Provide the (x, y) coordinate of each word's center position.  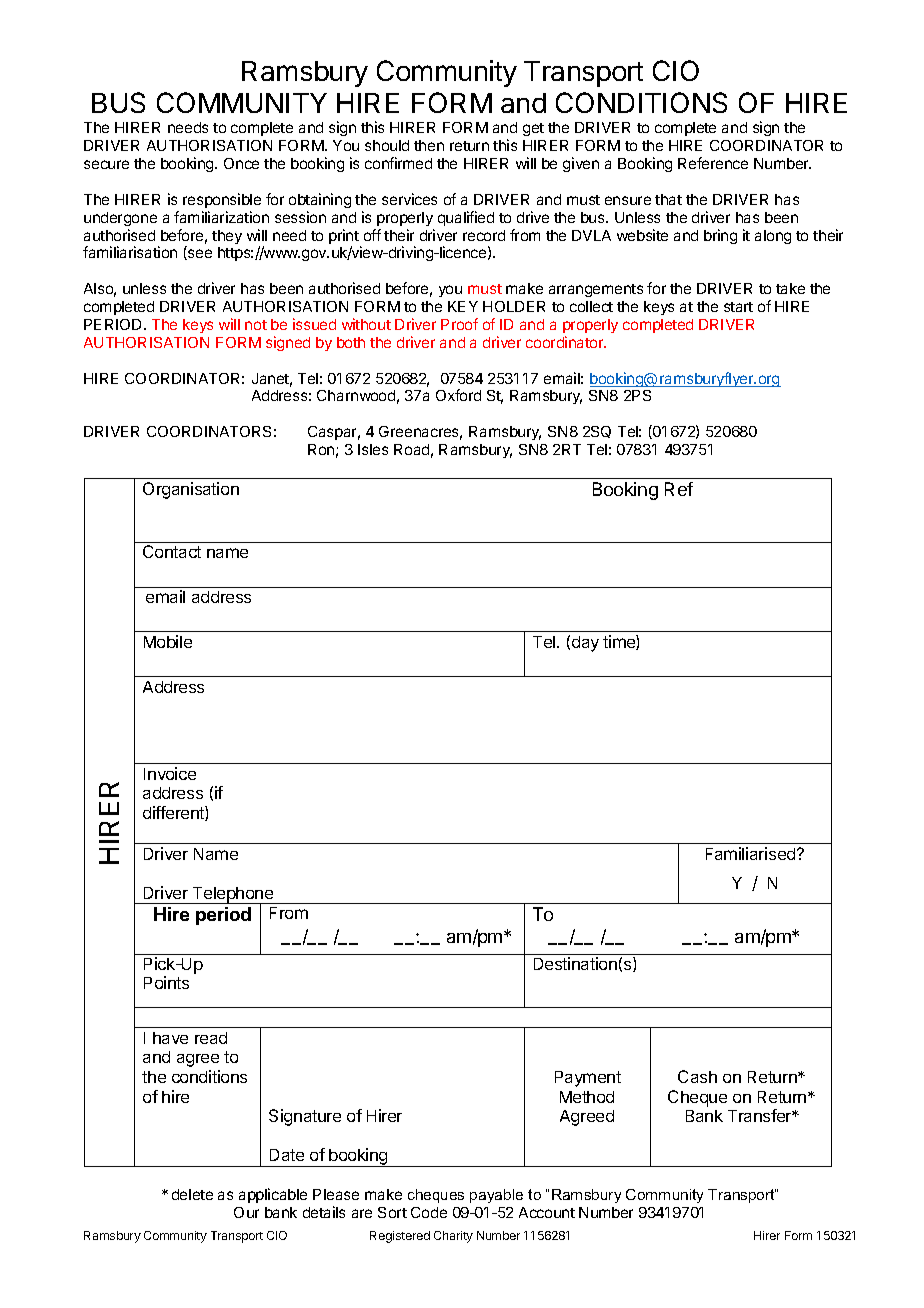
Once (241, 163)
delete (192, 1194)
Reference (713, 163)
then (429, 145)
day (585, 644)
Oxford (458, 395)
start (738, 307)
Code (429, 1212)
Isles (373, 449)
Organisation (191, 490)
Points (166, 982)
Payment (588, 1079)
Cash (697, 1076)
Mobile (168, 641)
